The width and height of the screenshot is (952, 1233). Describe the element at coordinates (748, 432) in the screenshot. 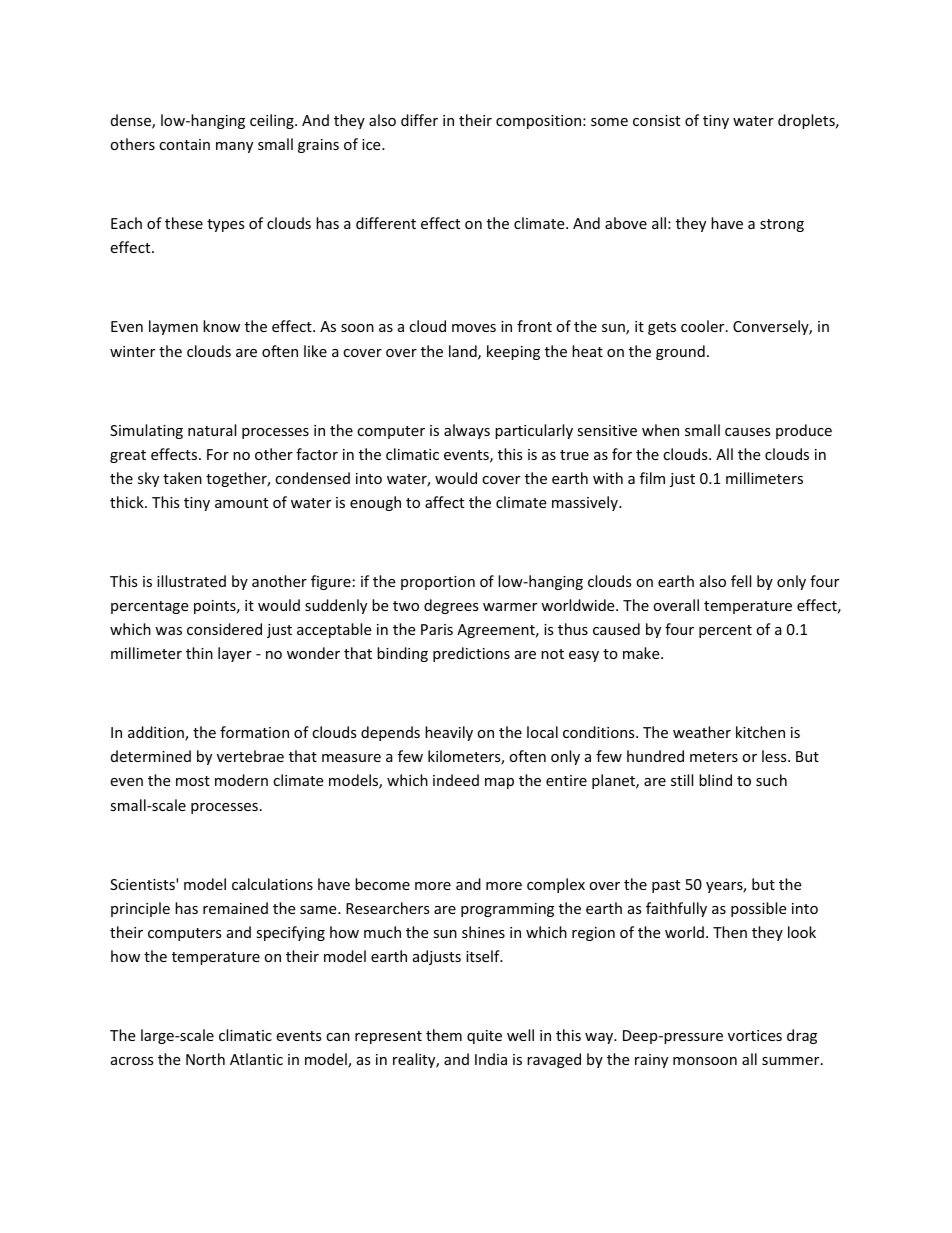

I see `causes` at that location.
